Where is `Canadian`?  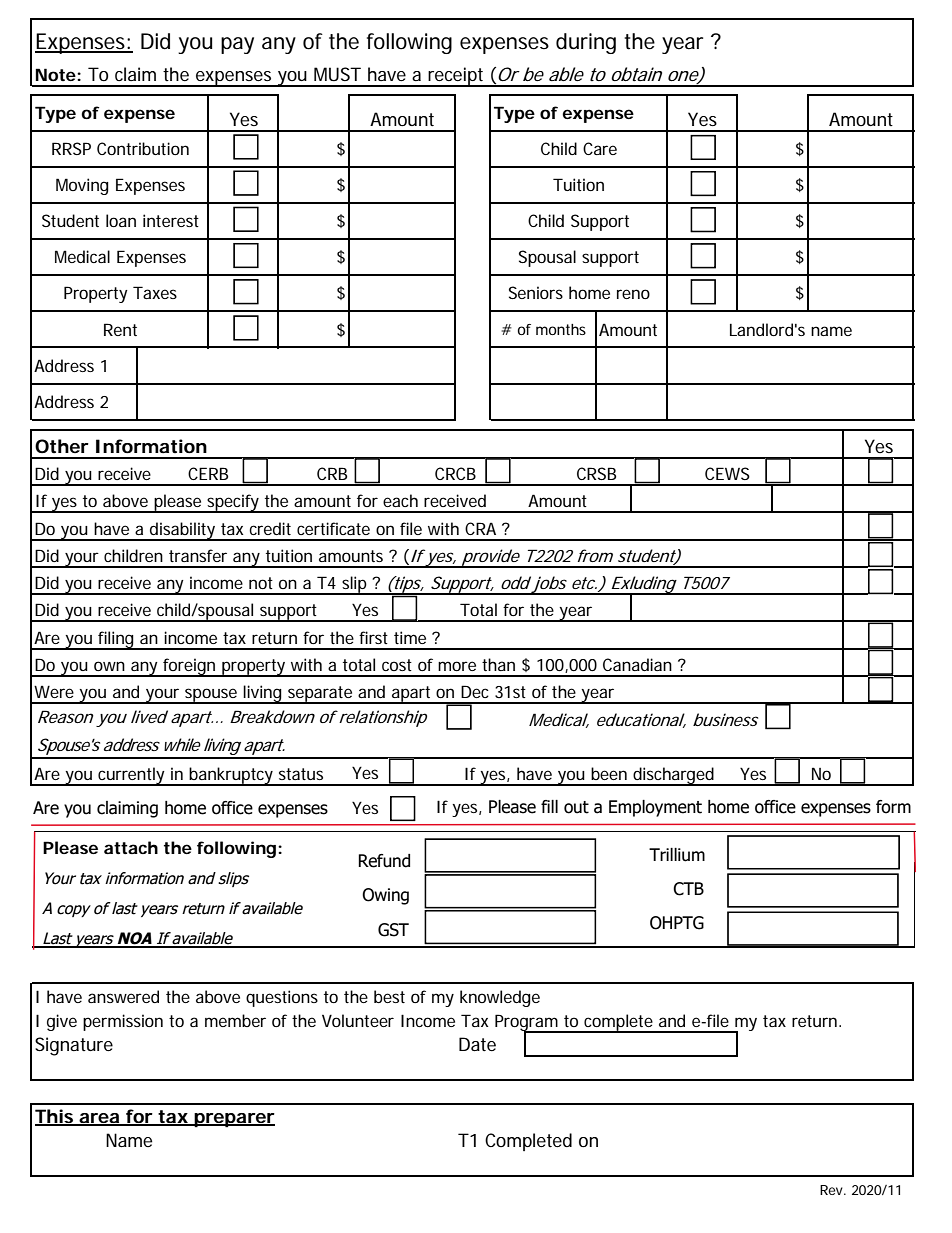
Canadian is located at coordinates (637, 664).
